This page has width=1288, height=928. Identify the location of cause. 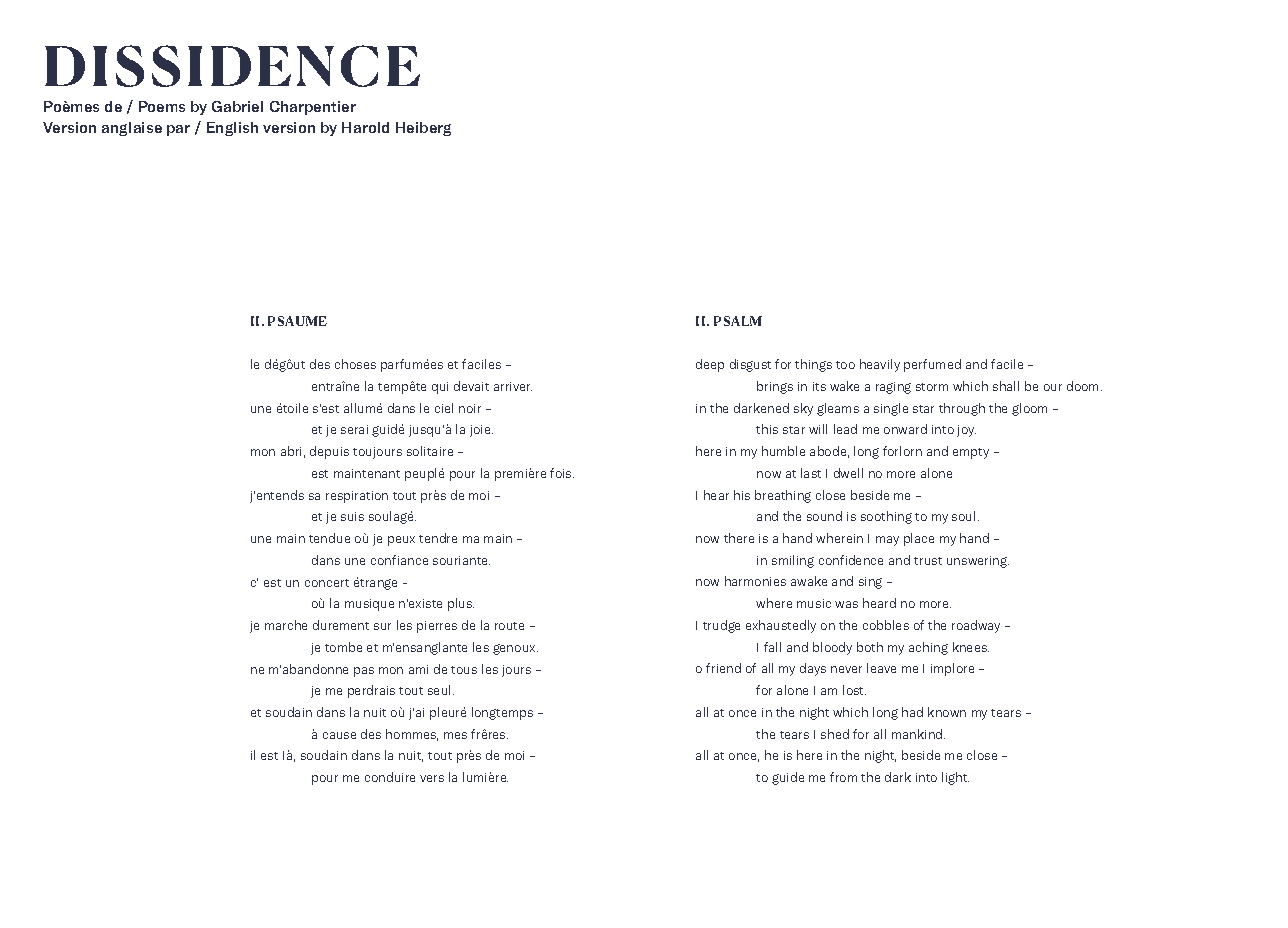
(339, 735).
